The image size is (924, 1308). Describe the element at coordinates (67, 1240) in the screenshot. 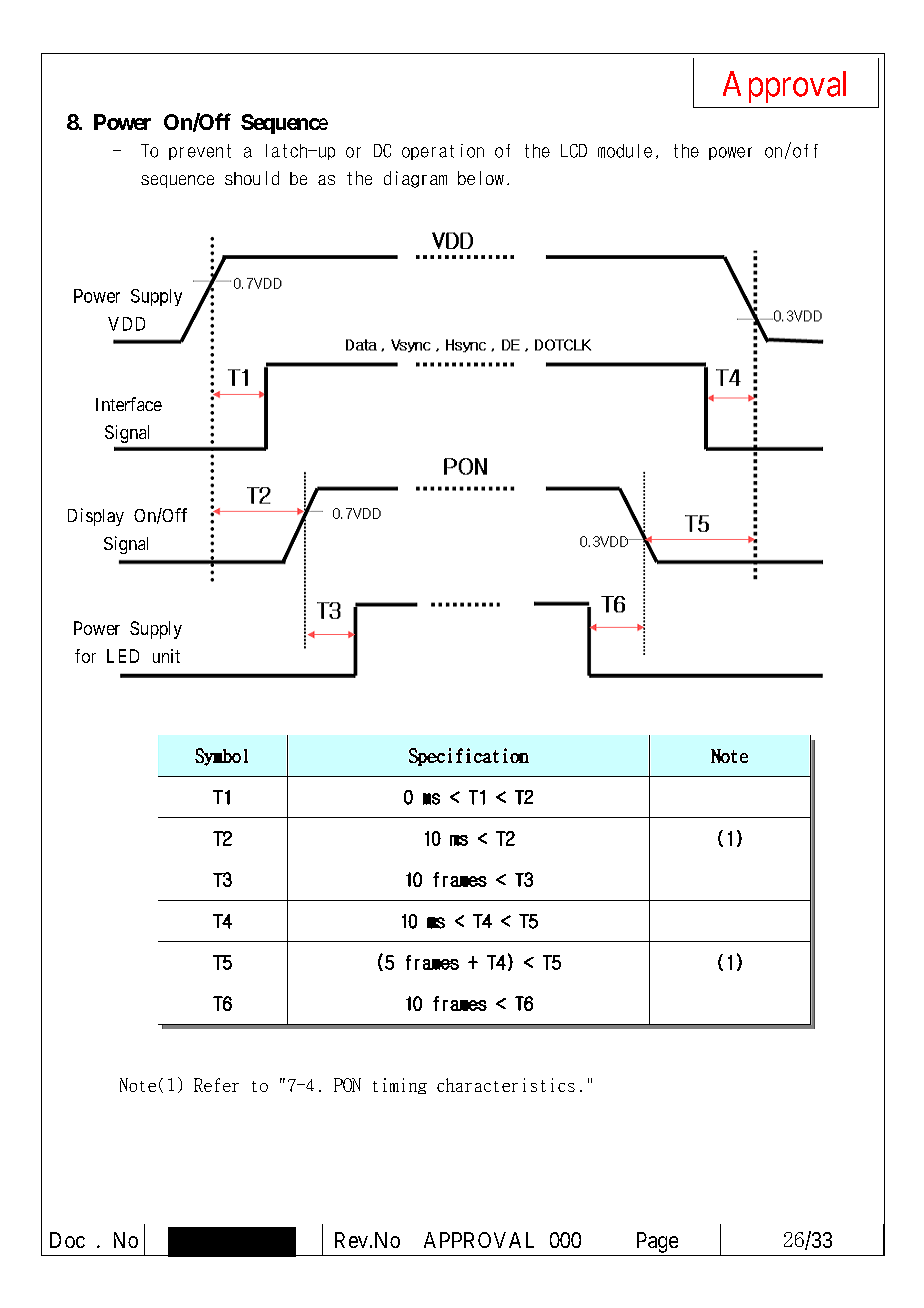

I see `Doc` at that location.
